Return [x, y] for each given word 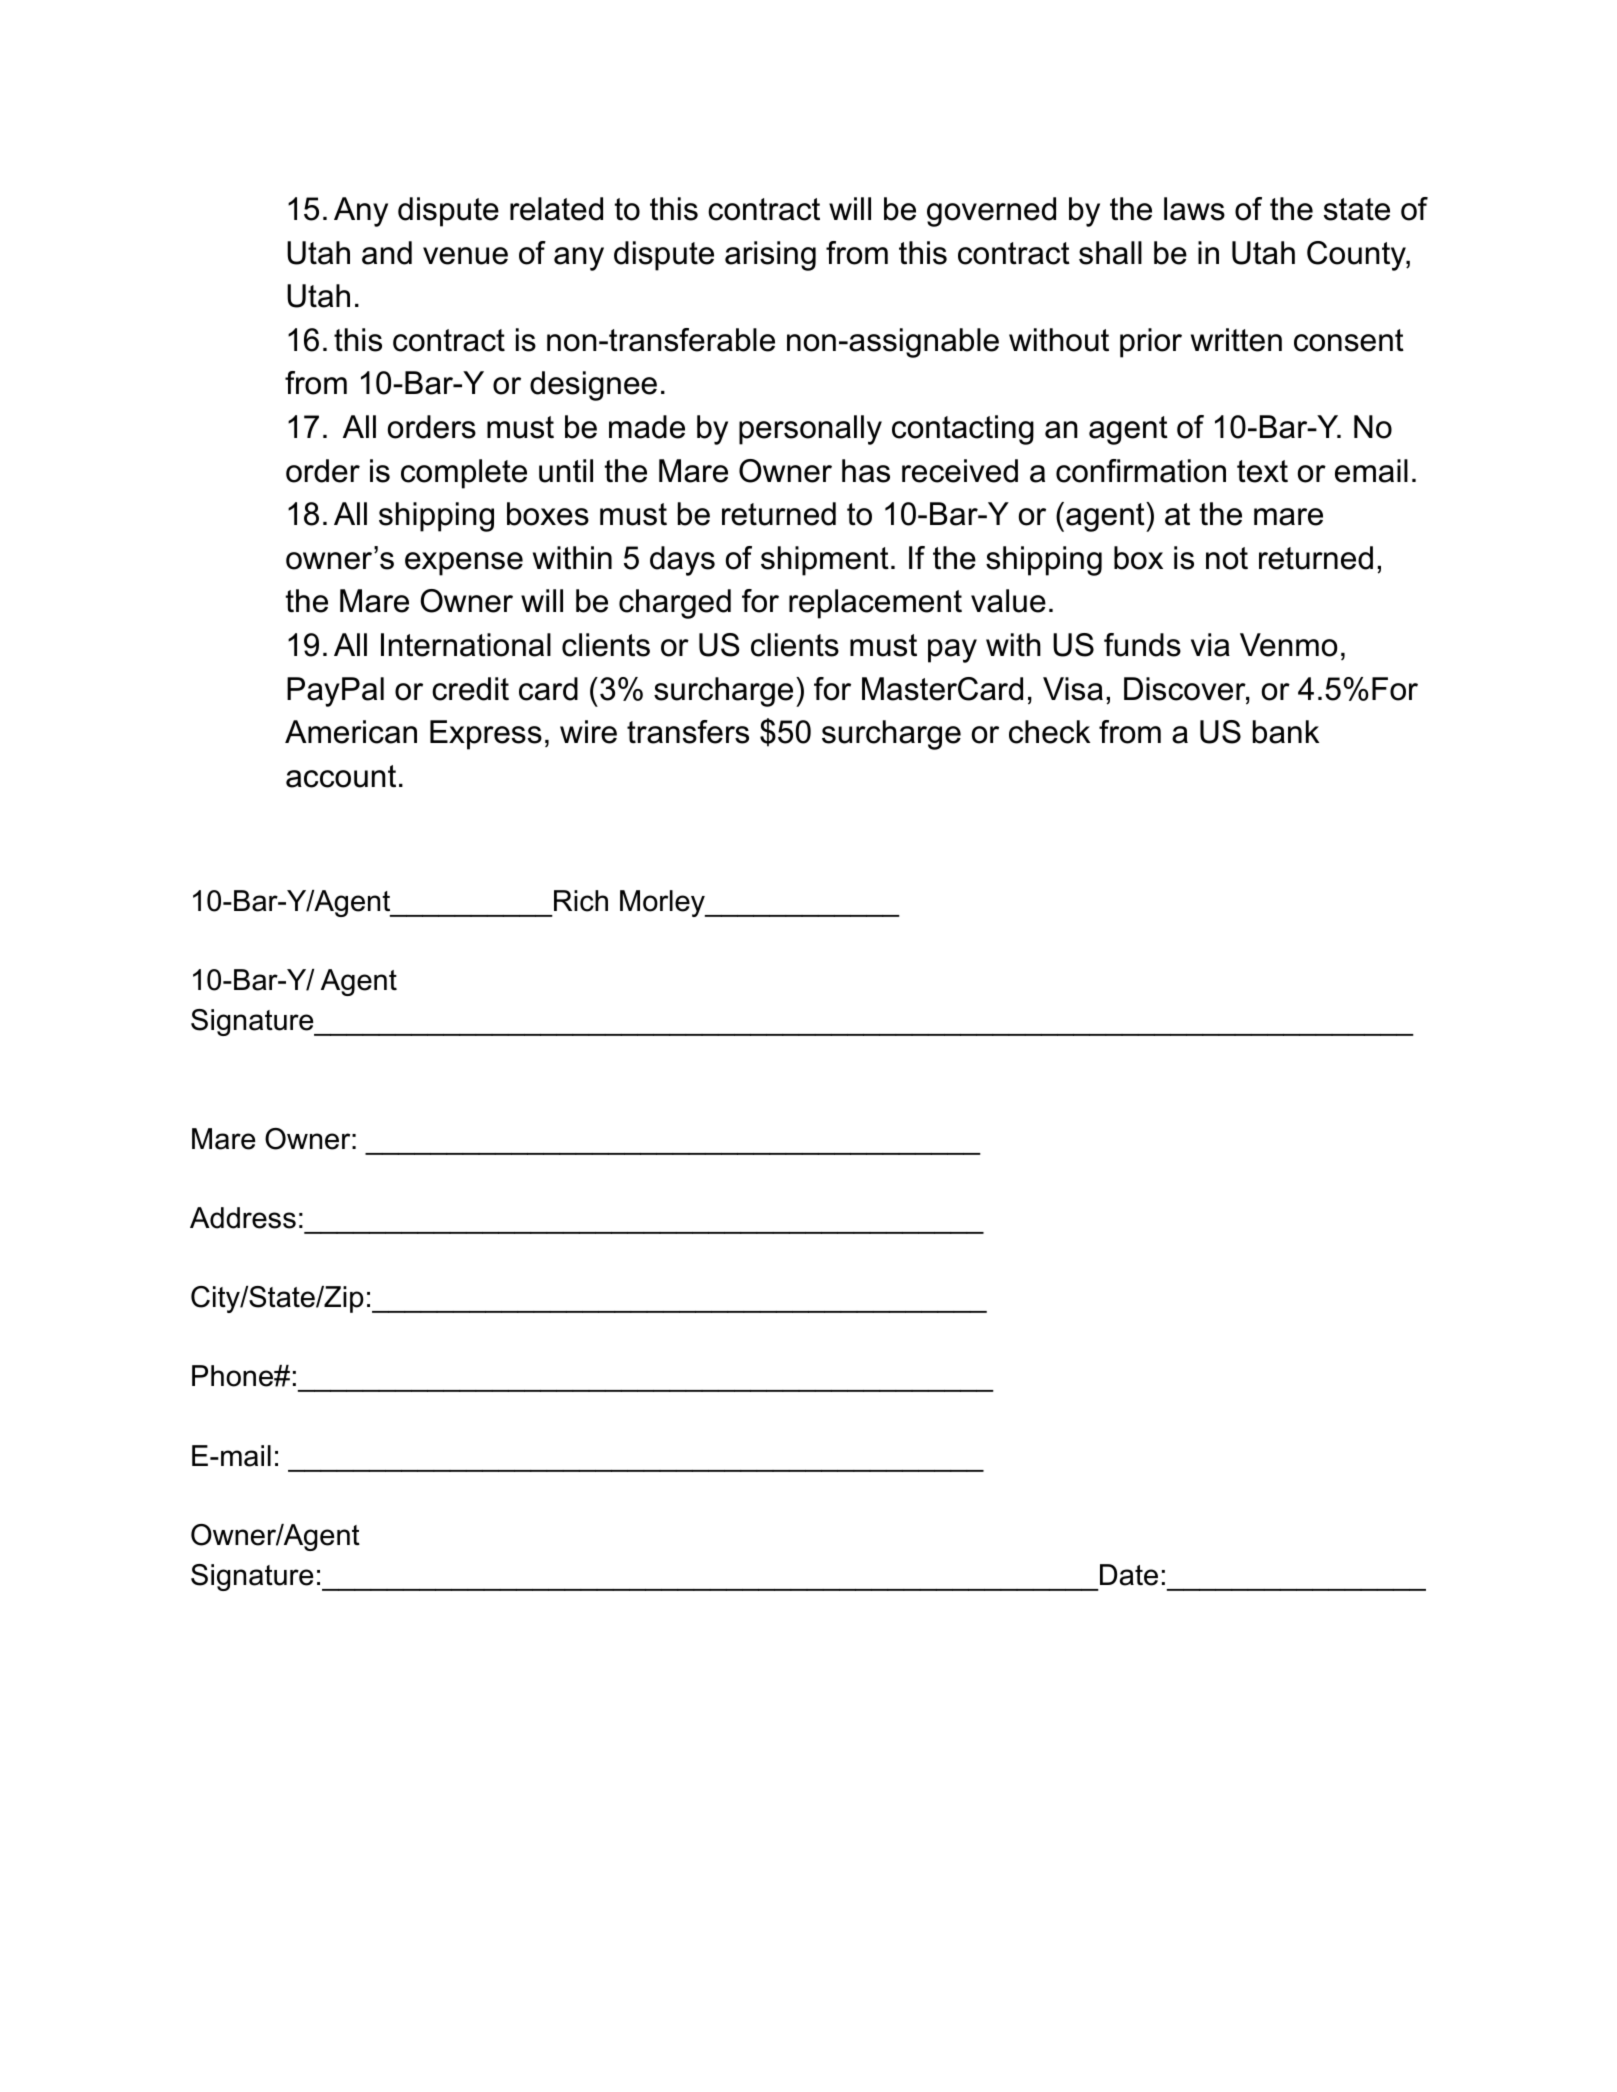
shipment [825, 561]
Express [486, 735]
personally [810, 430]
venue [465, 256]
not [1227, 558]
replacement [875, 604]
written [1236, 340]
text [1262, 471]
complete [464, 474]
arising [770, 256]
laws [1194, 209]
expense [464, 564]
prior [1151, 343]
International [466, 645]
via [1210, 645]
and [387, 253]
